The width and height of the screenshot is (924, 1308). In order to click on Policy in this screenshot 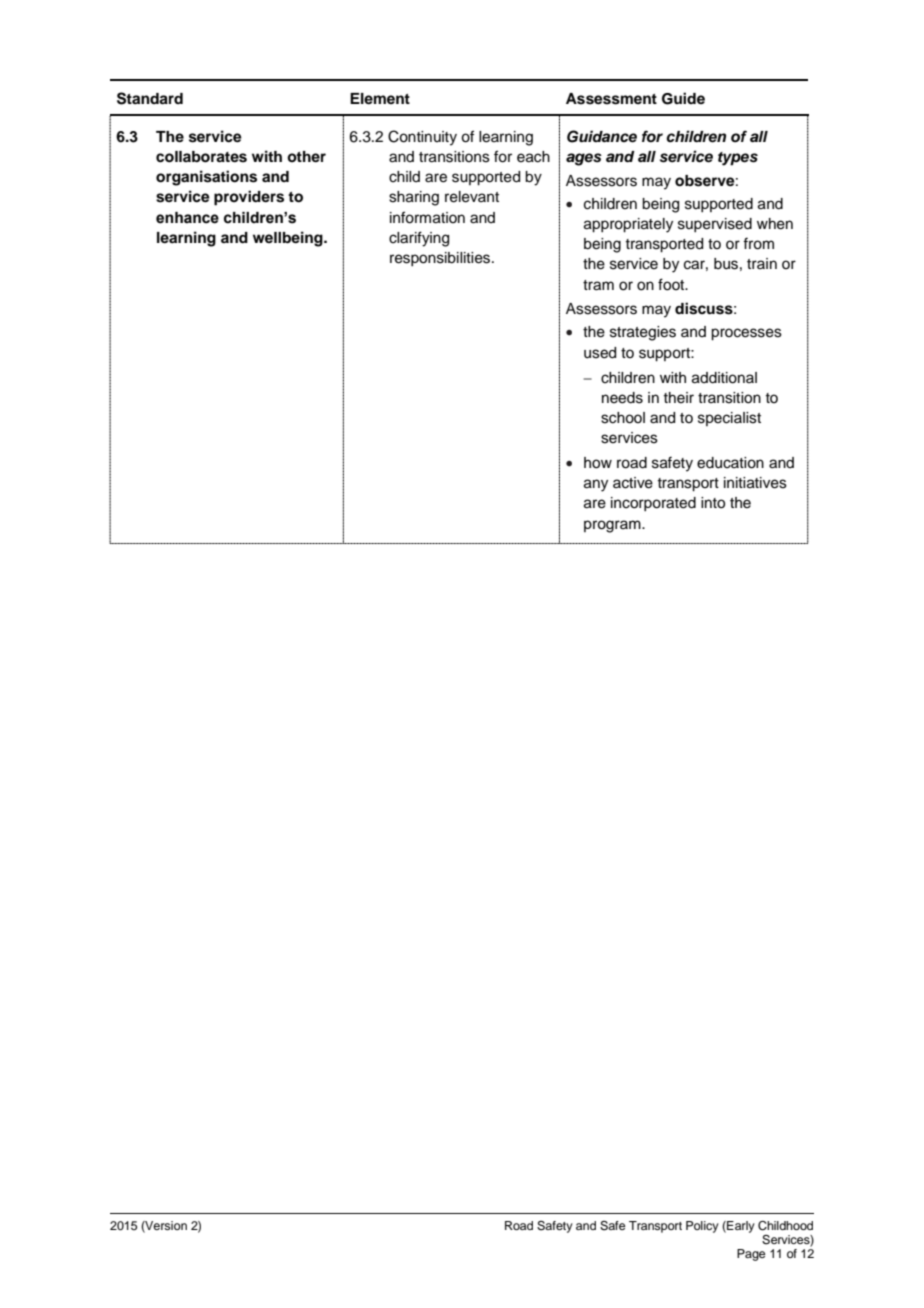, I will do `click(702, 1227)`.
